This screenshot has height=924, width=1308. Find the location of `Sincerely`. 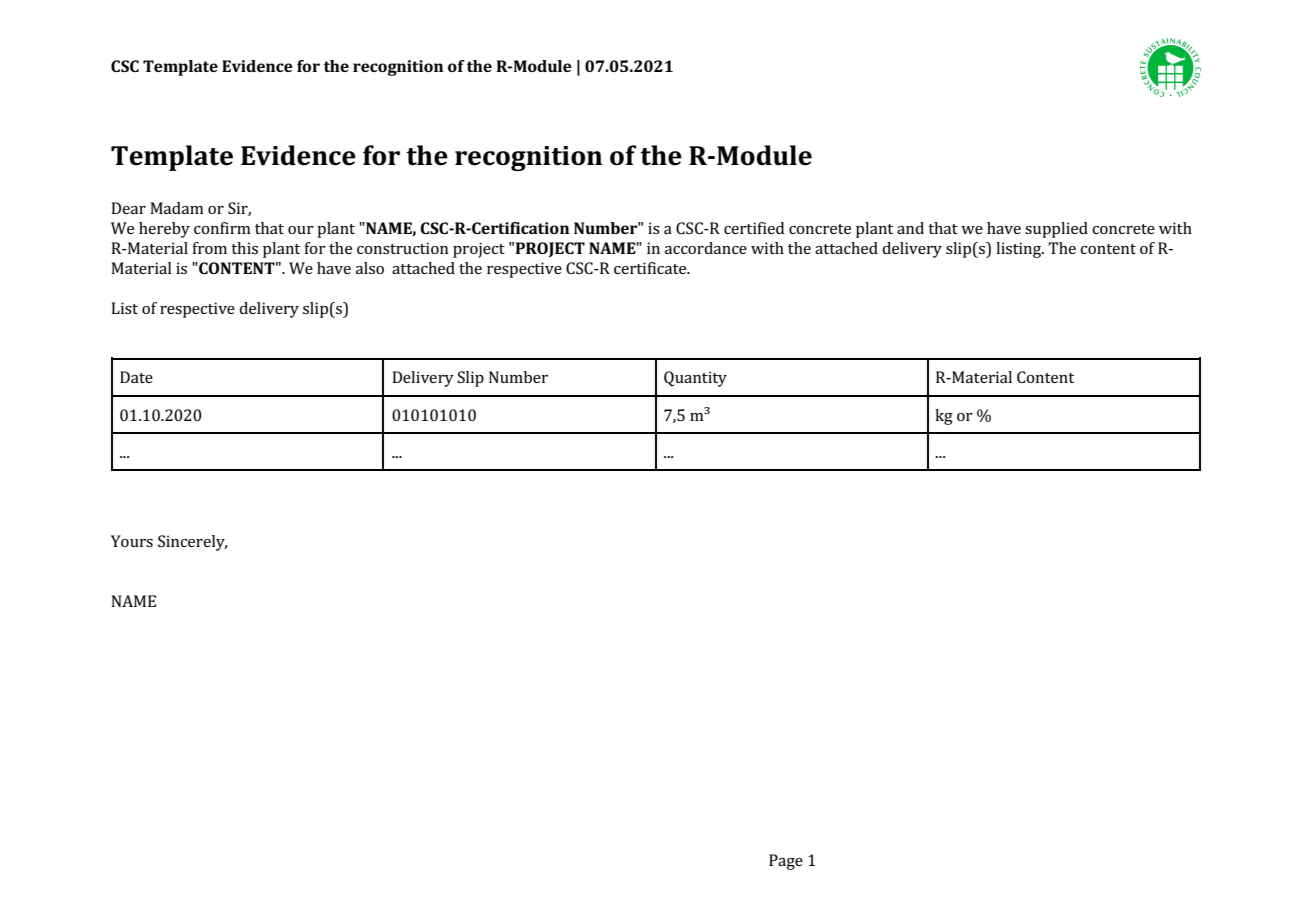

Sincerely is located at coordinates (192, 543).
